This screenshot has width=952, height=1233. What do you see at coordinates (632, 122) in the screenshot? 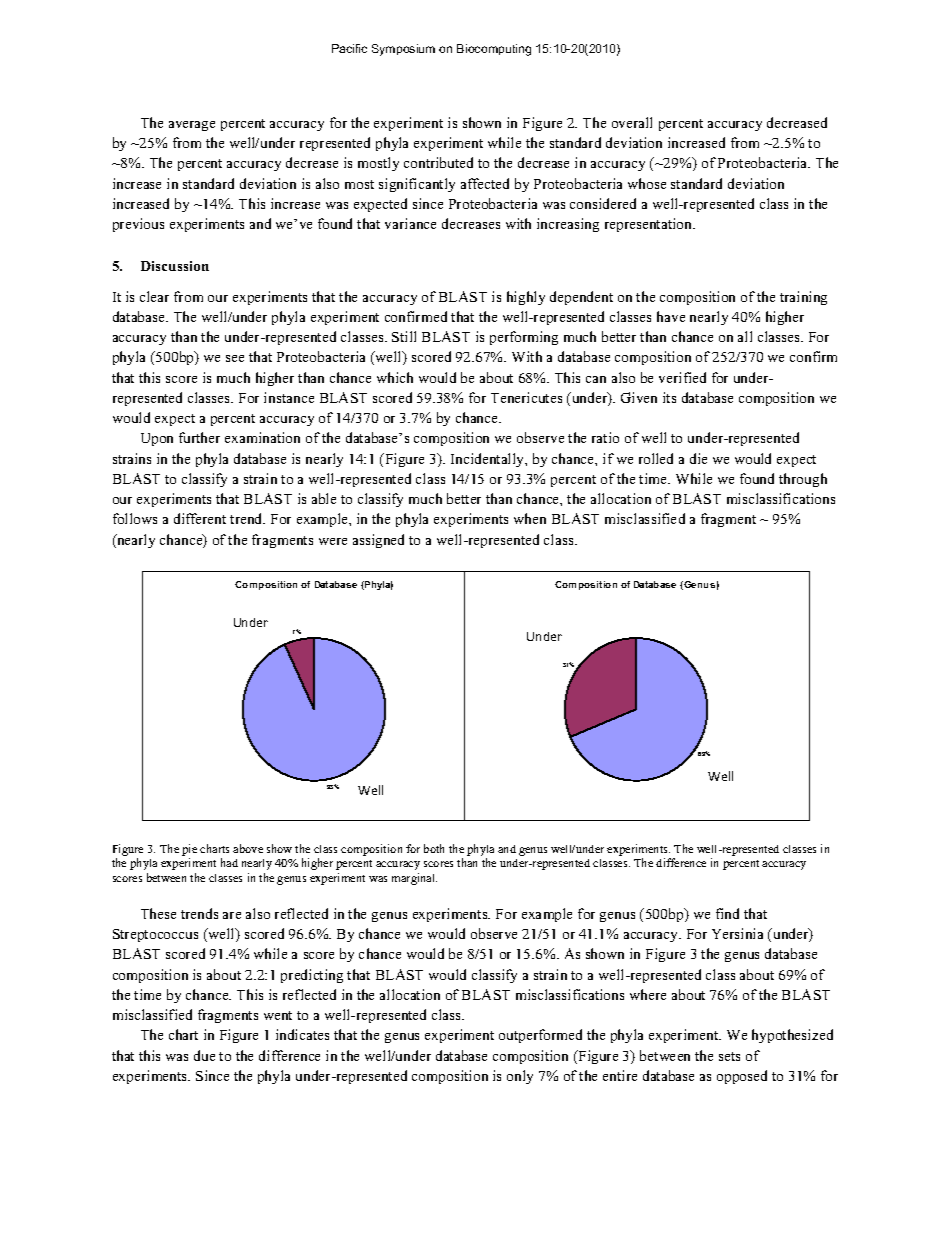
I see `overall` at bounding box center [632, 122].
